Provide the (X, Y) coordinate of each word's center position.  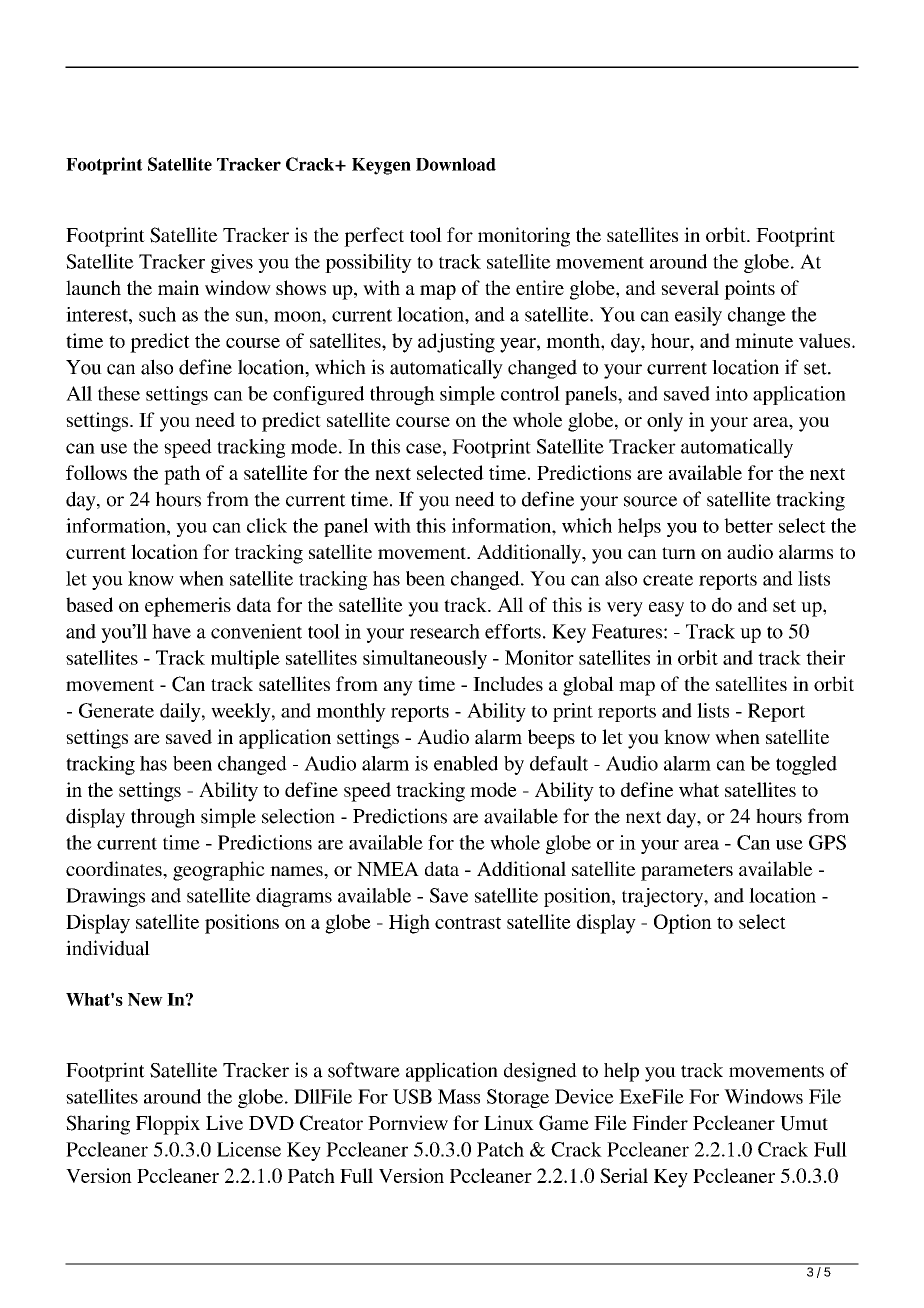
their (825, 657)
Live (224, 1122)
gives (232, 263)
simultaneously (425, 659)
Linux (509, 1122)
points (749, 290)
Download (456, 164)
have (171, 631)
